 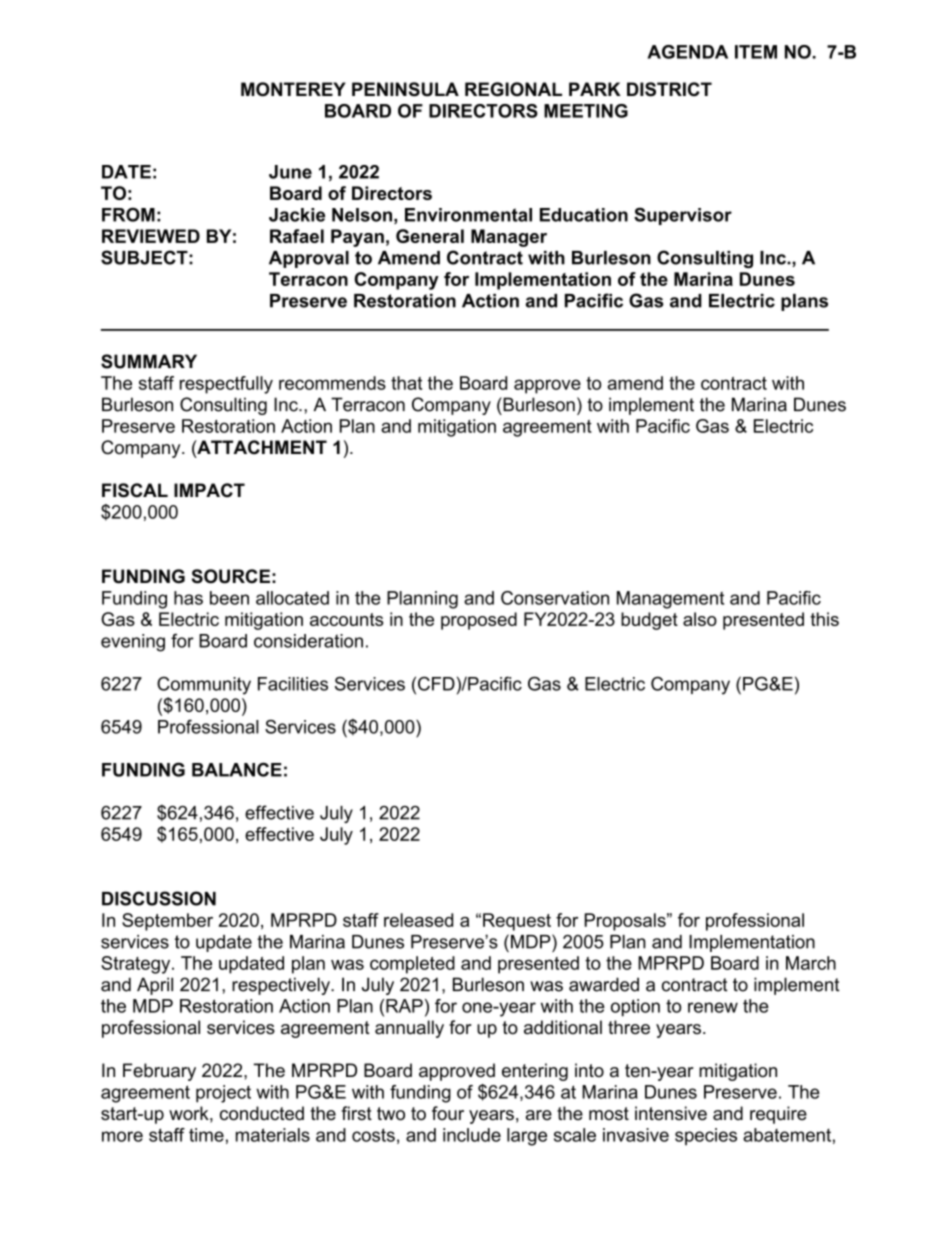 What do you see at coordinates (756, 52) in the screenshot?
I see `ITEM` at bounding box center [756, 52].
